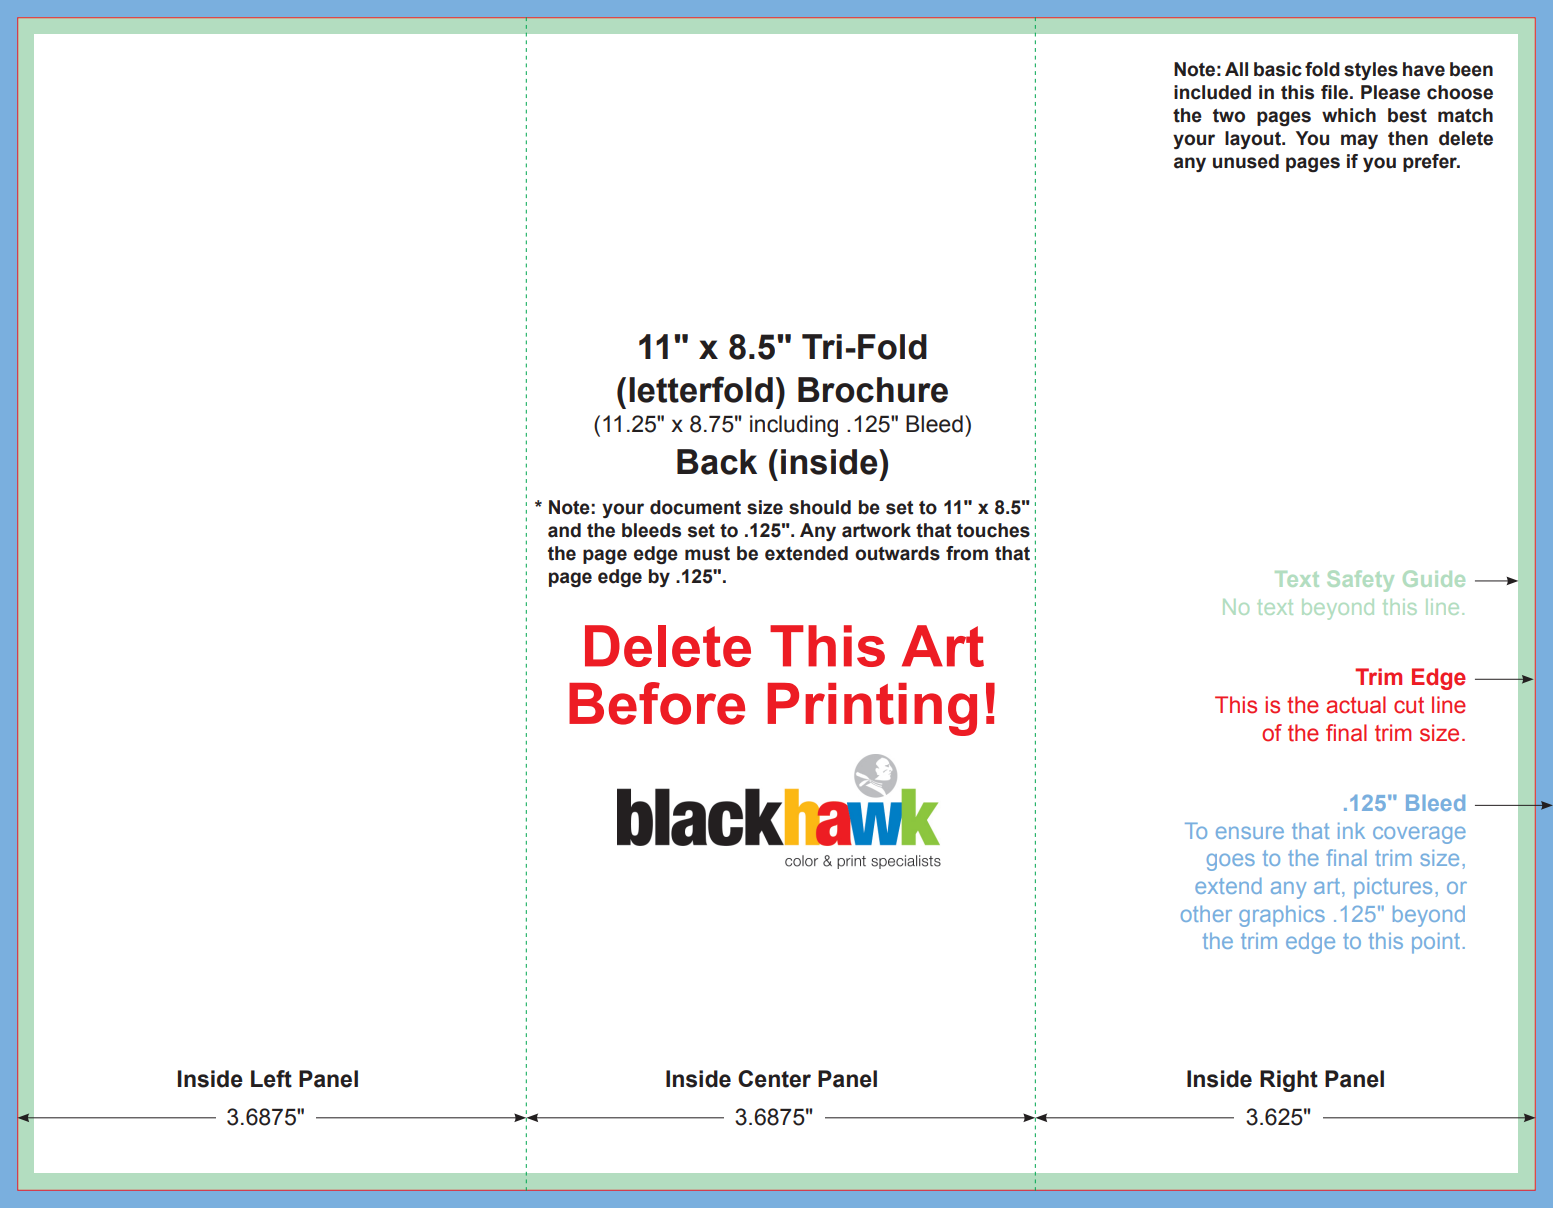  Describe the element at coordinates (1236, 69) in the screenshot. I see `All` at that location.
